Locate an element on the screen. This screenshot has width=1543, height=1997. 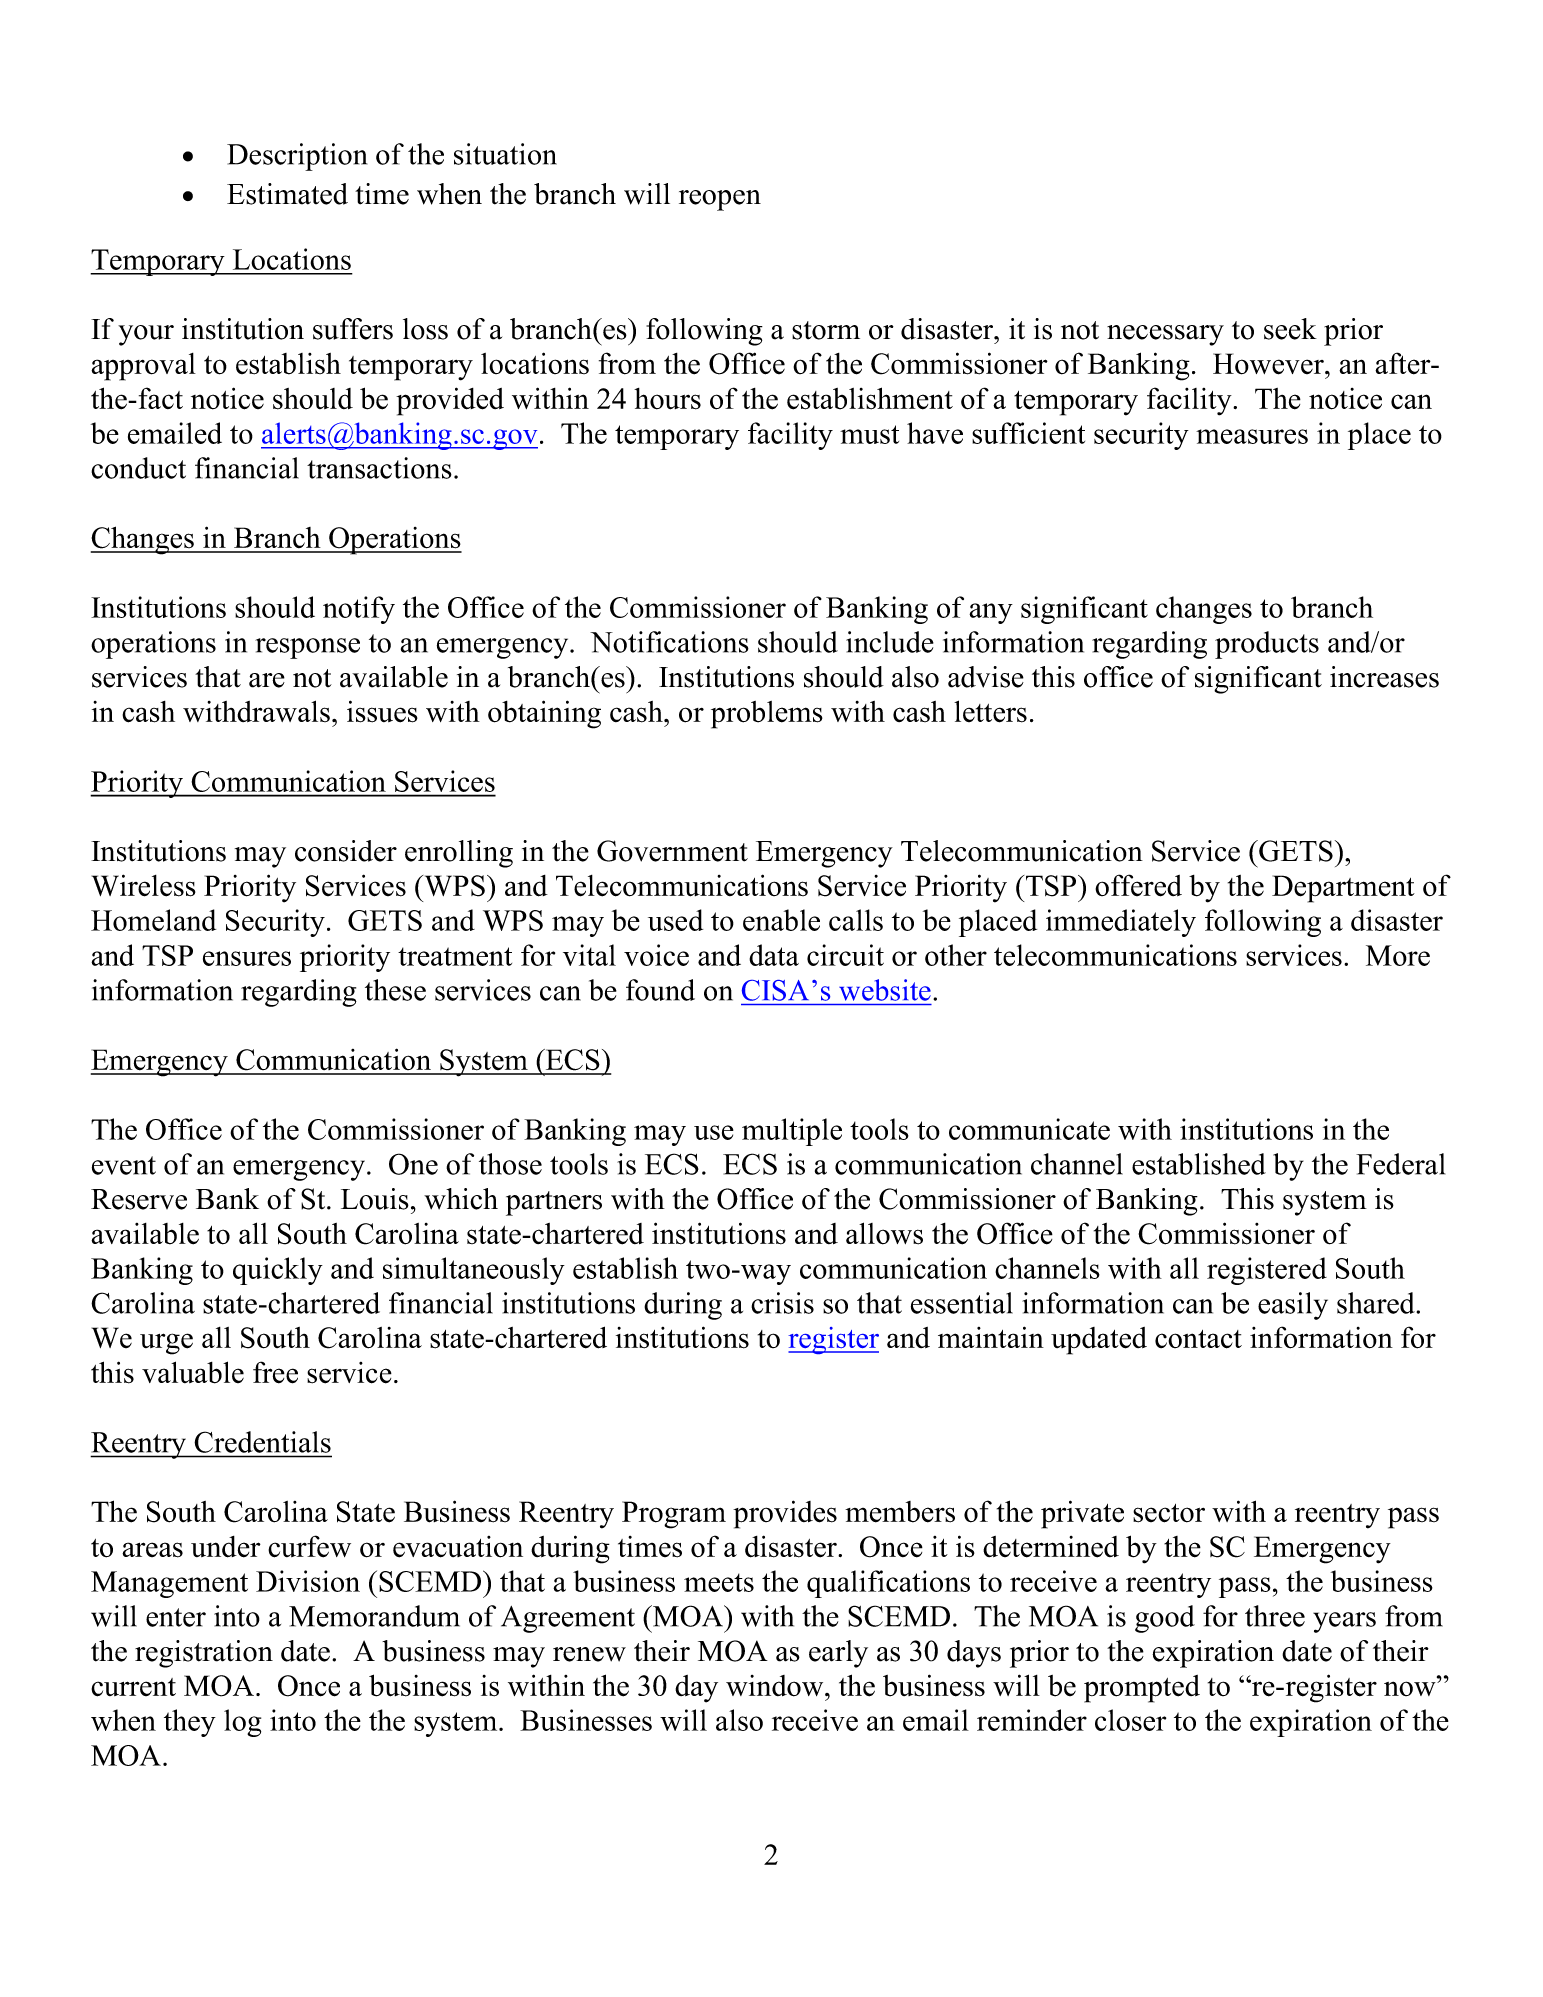
registration is located at coordinates (204, 1654).
